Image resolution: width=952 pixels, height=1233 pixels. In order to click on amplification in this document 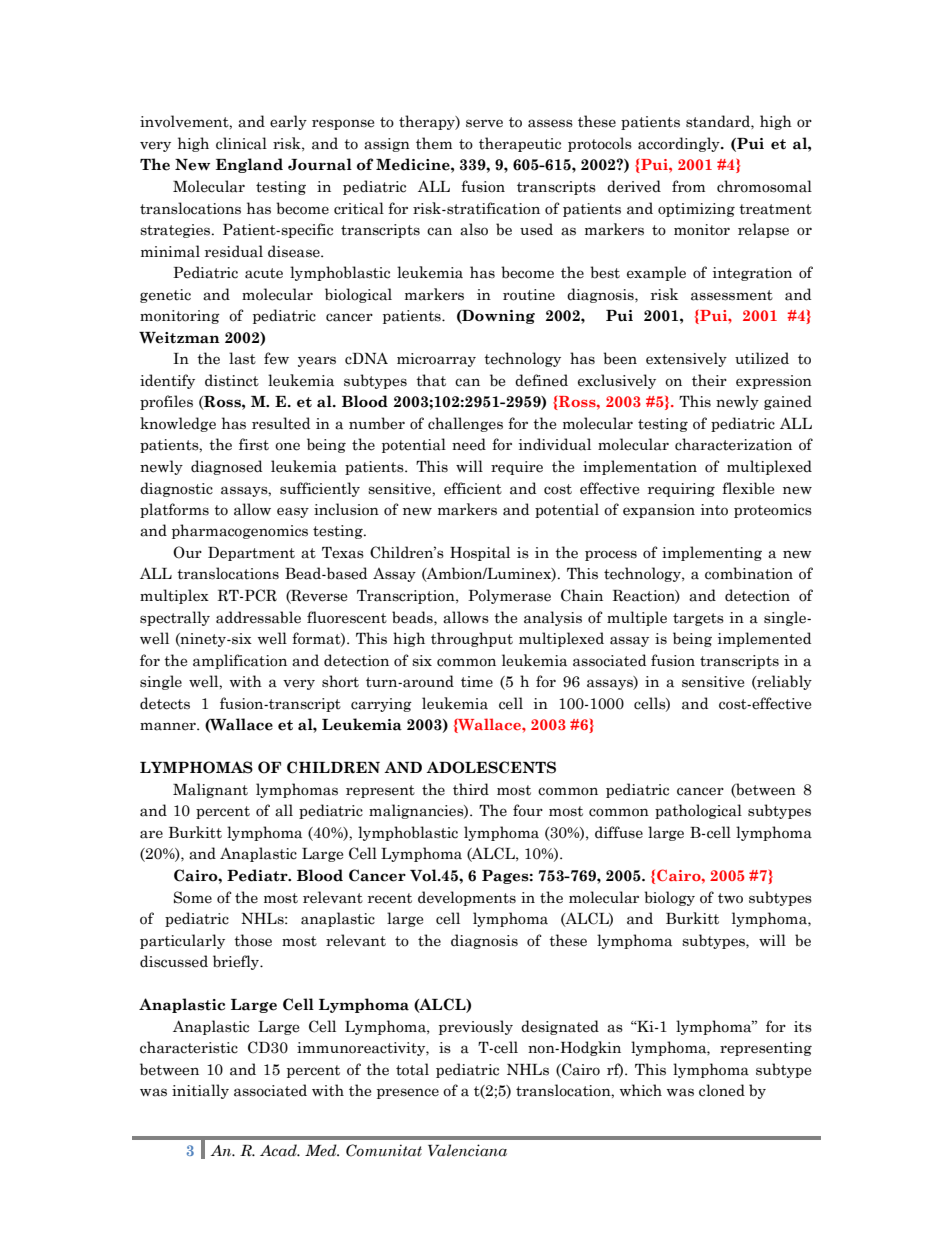, I will do `click(240, 661)`.
